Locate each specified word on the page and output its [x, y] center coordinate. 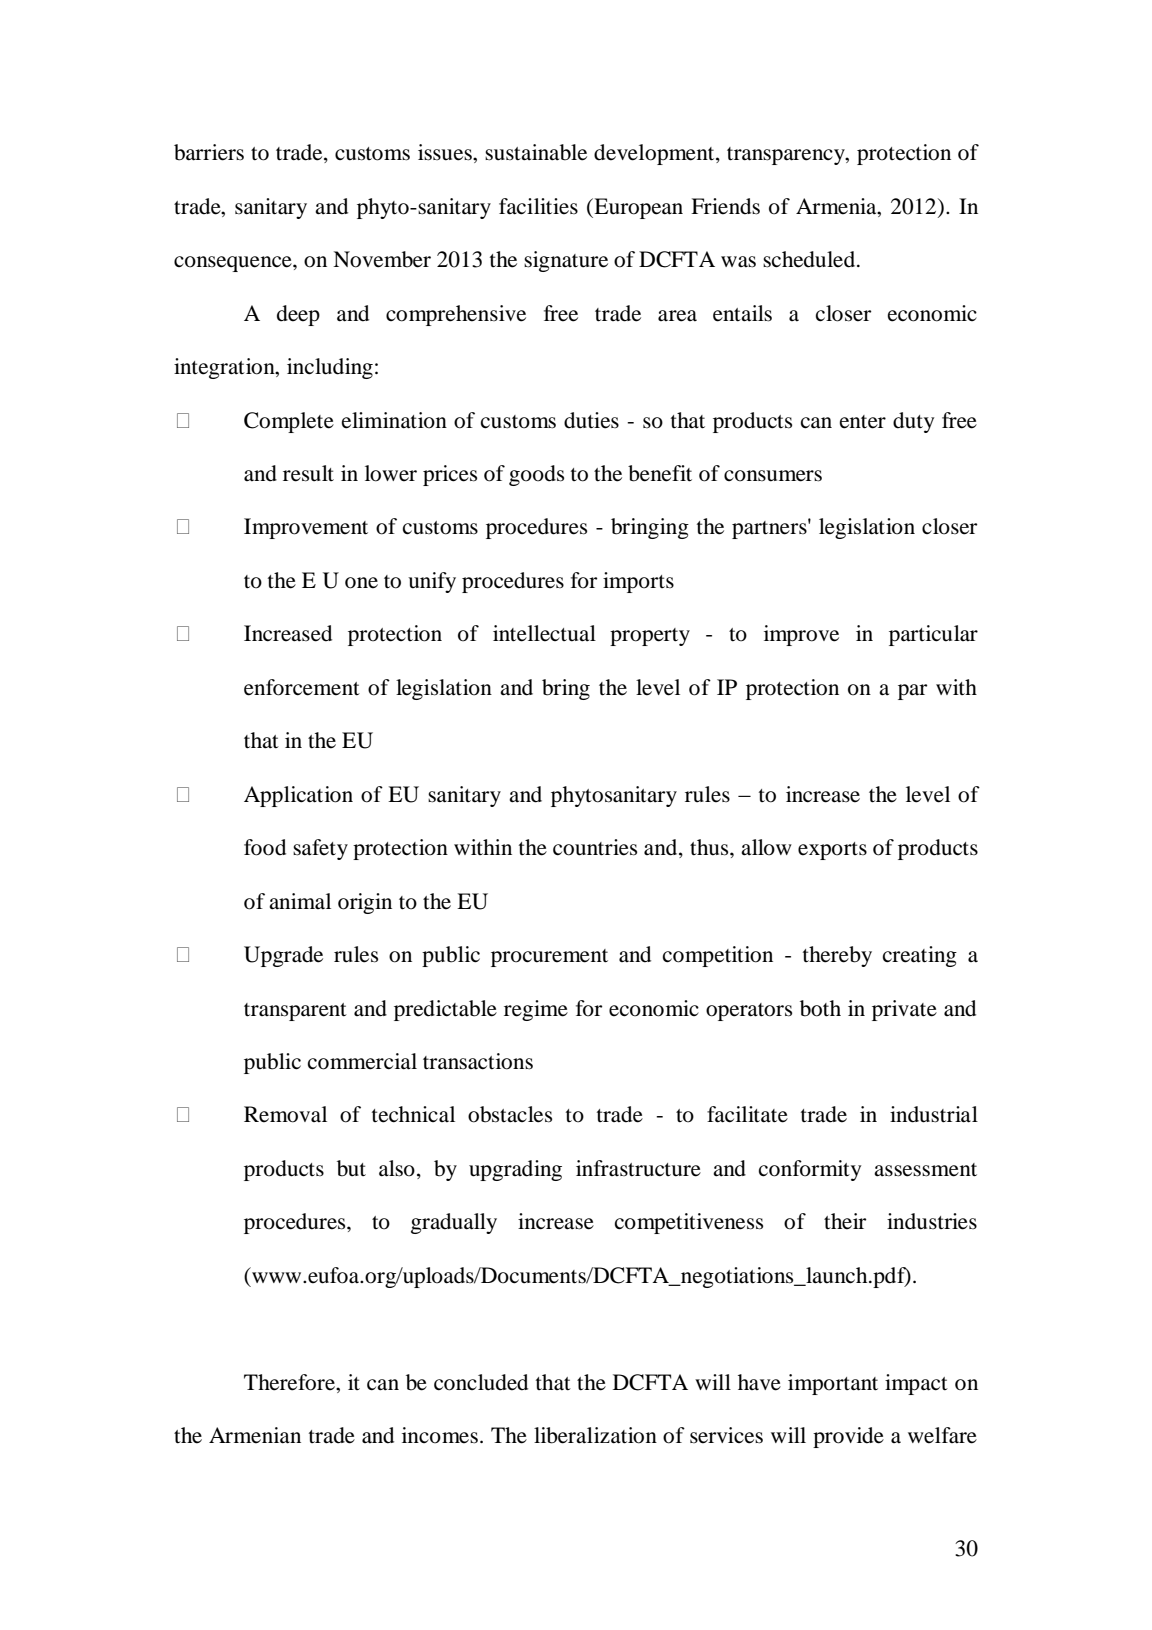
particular [933, 635]
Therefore [290, 1382]
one [361, 583]
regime [536, 1010]
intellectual [544, 633]
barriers [209, 152]
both [820, 1008]
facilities [538, 206]
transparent [295, 1012]
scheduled [810, 259]
